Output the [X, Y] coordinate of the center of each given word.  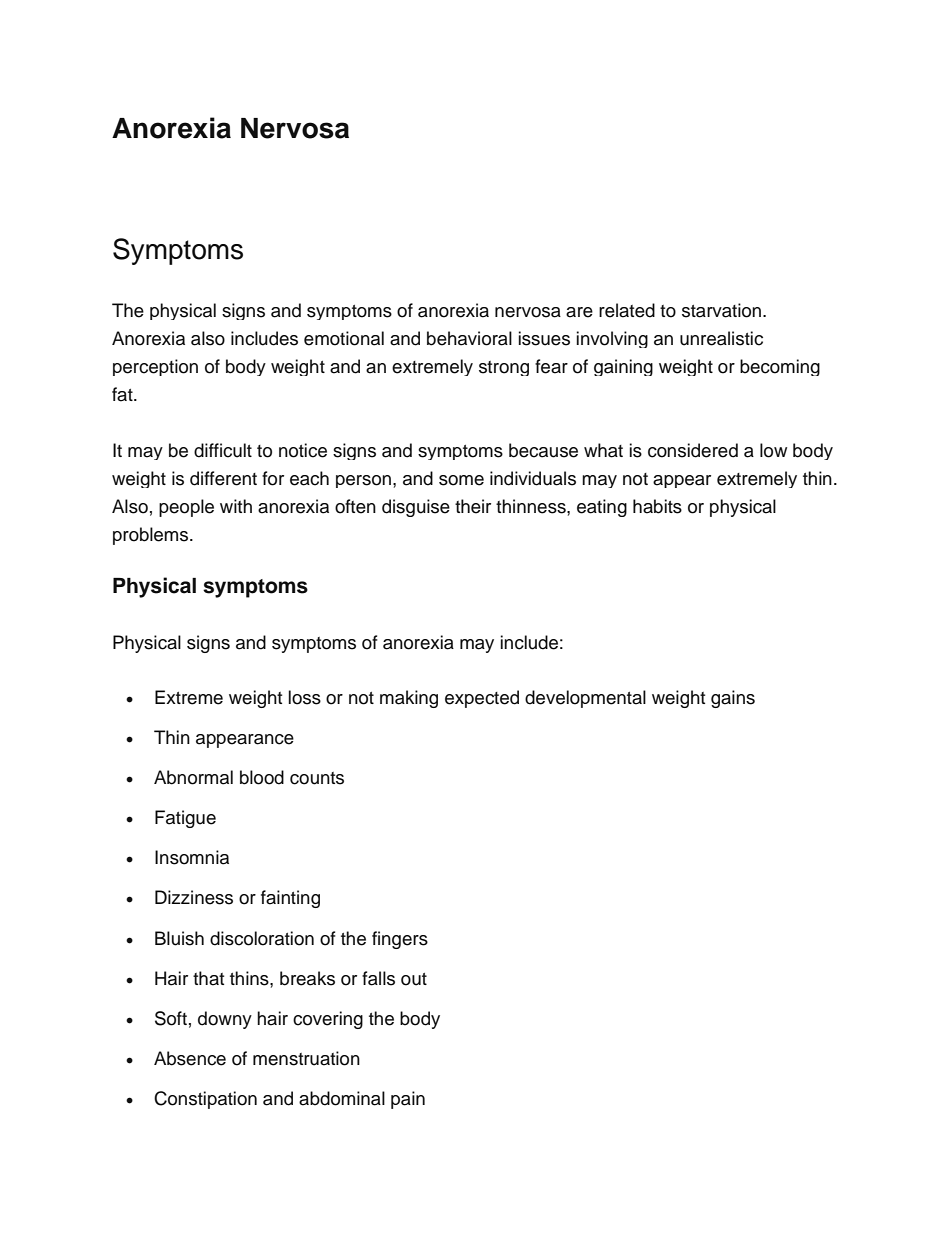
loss [304, 697]
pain [408, 1100]
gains [733, 699]
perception [155, 367]
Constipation [205, 1100]
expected [482, 699]
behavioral [469, 338]
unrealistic [721, 338]
